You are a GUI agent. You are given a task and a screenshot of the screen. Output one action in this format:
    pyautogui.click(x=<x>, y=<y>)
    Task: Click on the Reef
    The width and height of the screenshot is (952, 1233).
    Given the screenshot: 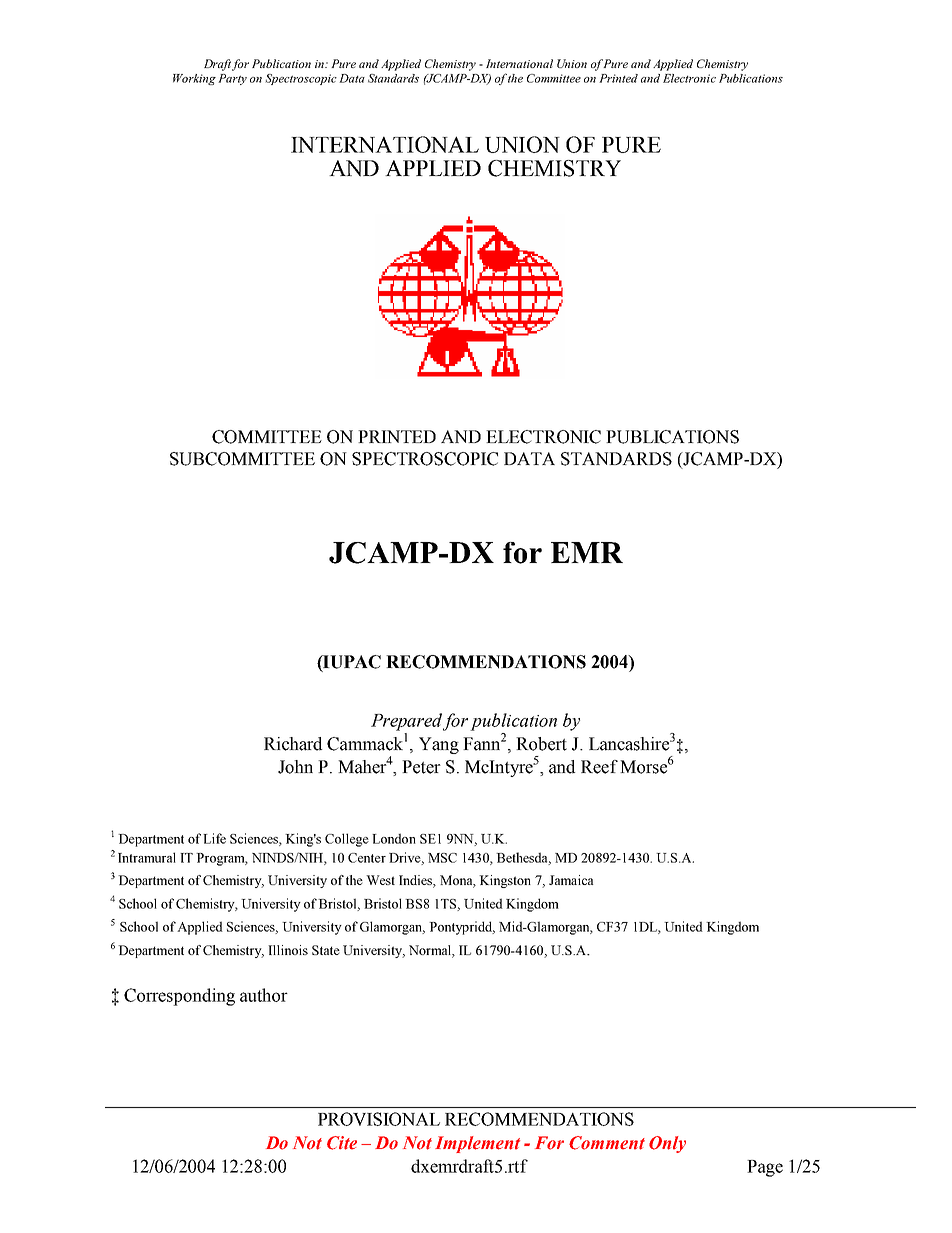 What is the action you would take?
    pyautogui.click(x=599, y=767)
